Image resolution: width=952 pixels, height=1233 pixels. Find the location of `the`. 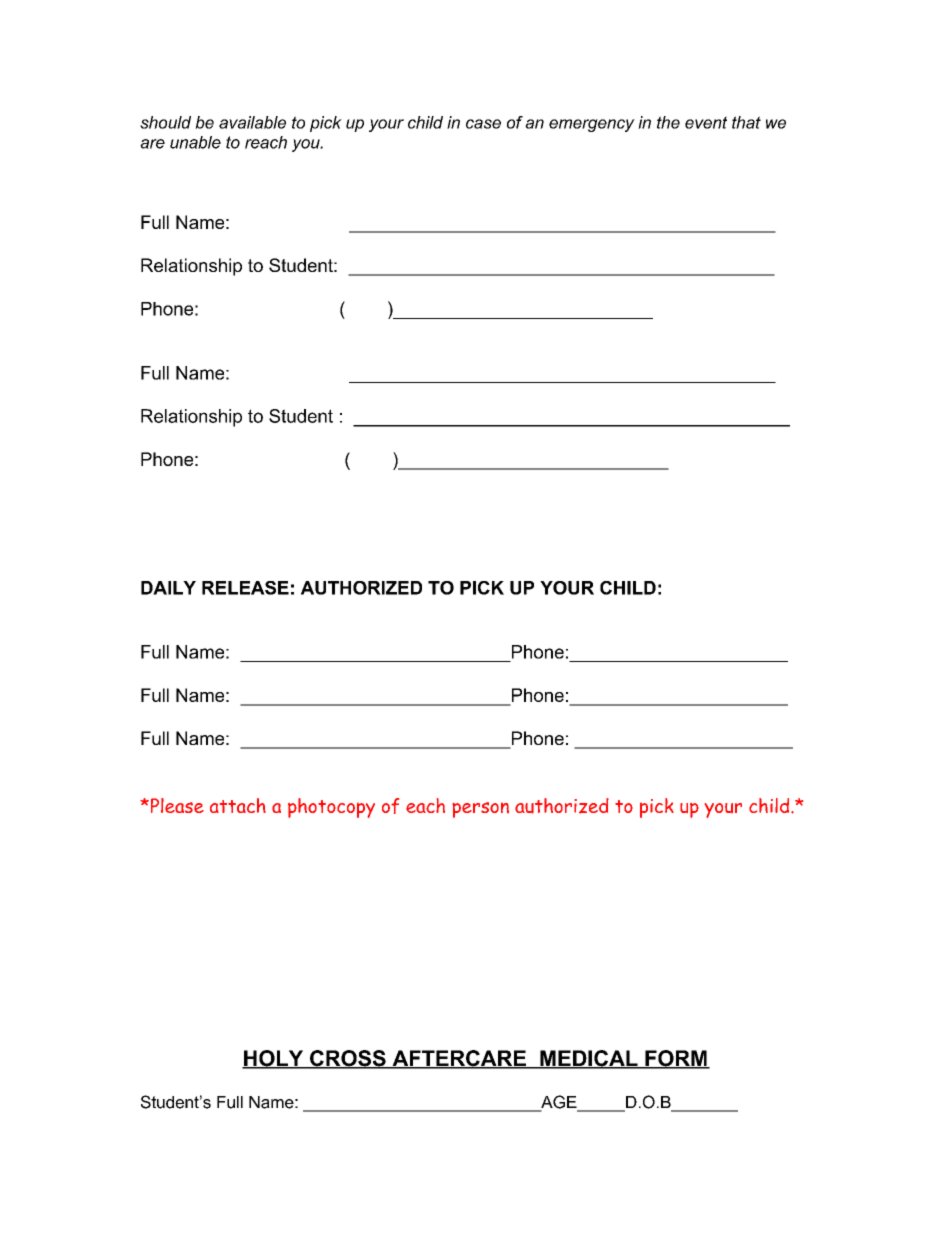

the is located at coordinates (668, 122).
